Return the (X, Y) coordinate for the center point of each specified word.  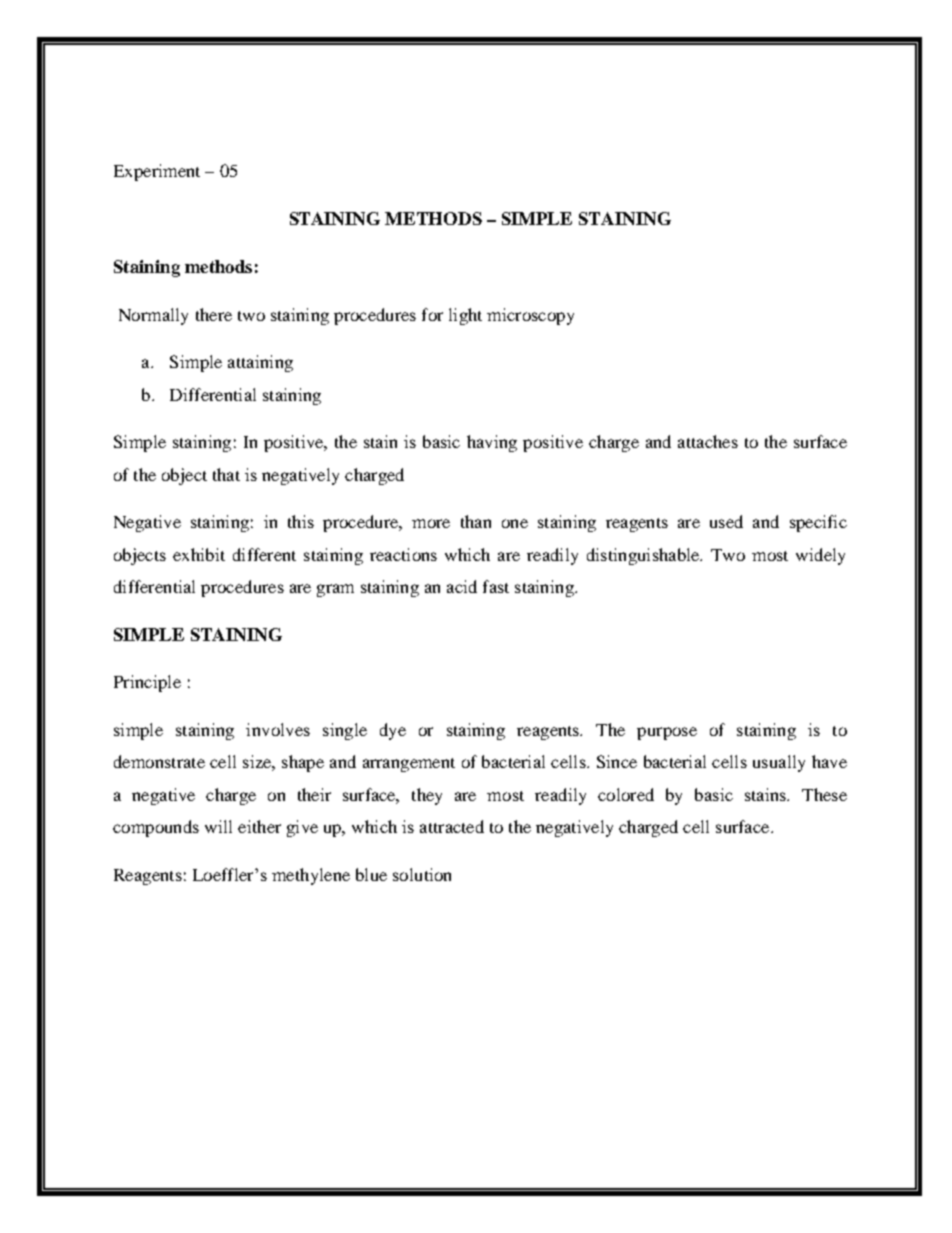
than (476, 521)
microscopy (530, 316)
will (218, 826)
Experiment (157, 172)
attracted (452, 826)
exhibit (199, 554)
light (465, 316)
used (726, 521)
